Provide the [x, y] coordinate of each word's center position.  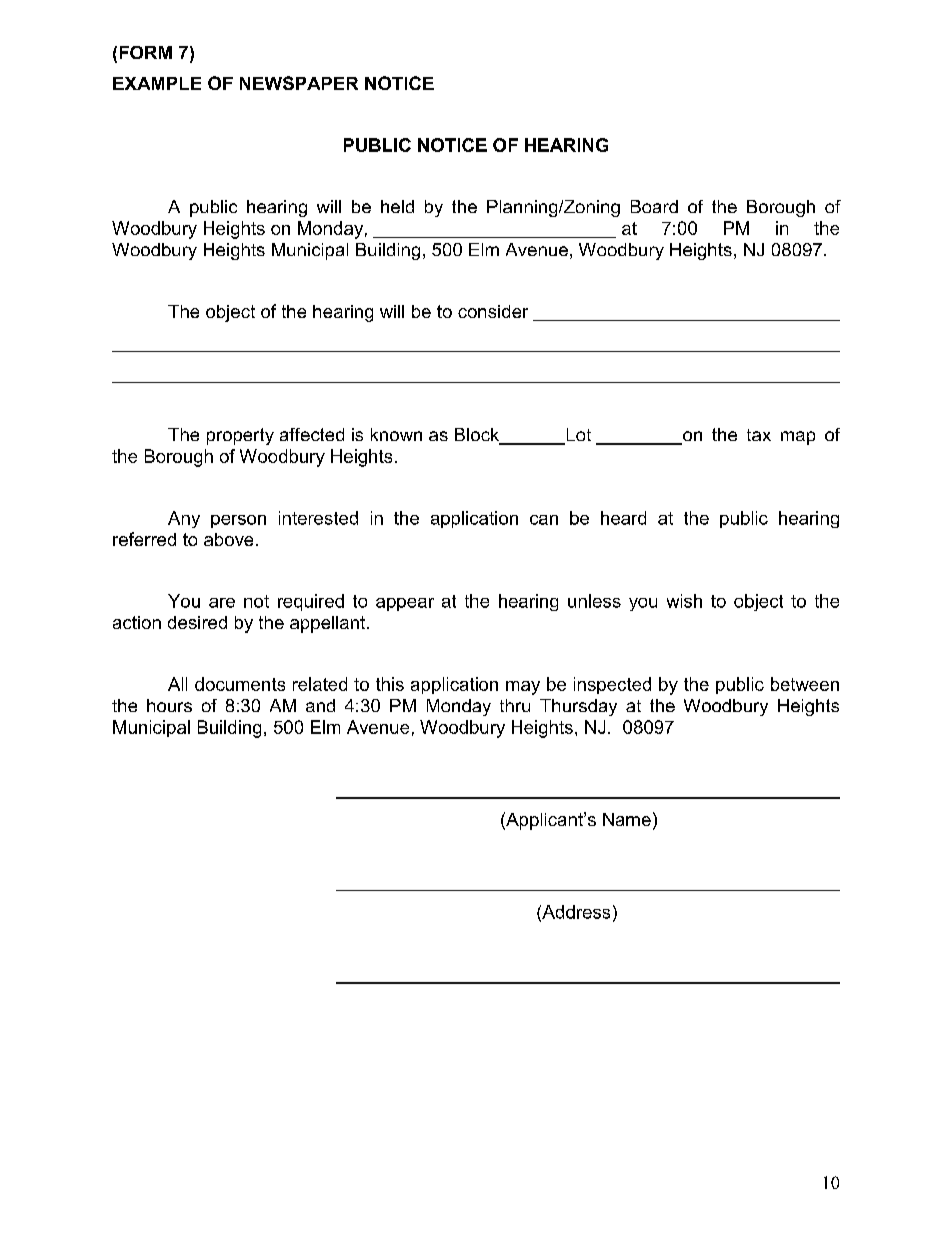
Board [654, 206]
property [240, 436]
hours [169, 705]
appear [405, 604]
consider [493, 311]
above [228, 539]
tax [759, 435]
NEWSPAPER [299, 83]
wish [684, 601]
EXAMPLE [157, 83]
